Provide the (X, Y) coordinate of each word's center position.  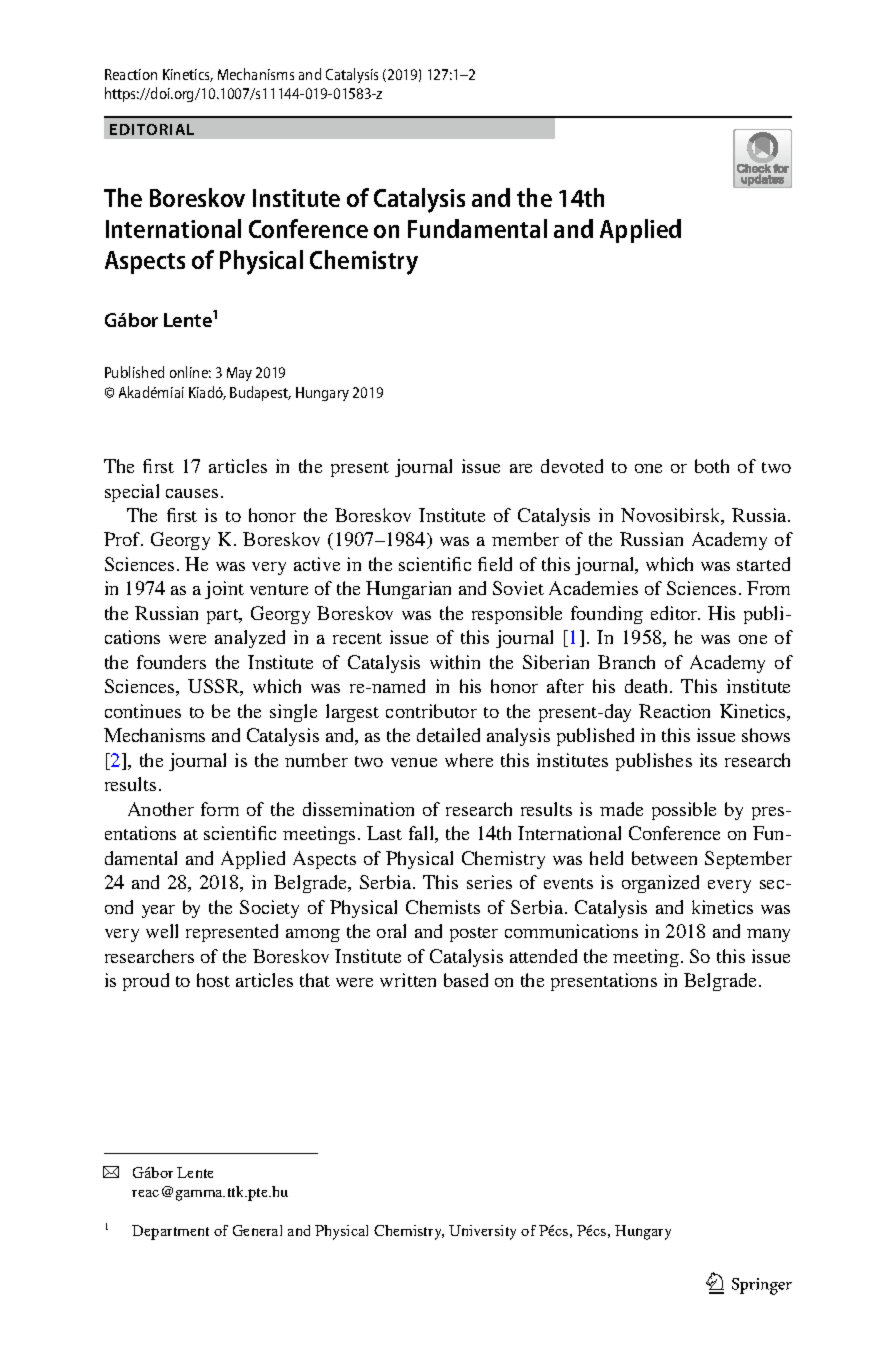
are (521, 468)
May (239, 374)
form (220, 809)
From (768, 588)
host (213, 980)
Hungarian (408, 590)
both (712, 466)
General (257, 1230)
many (768, 935)
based (466, 980)
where (469, 760)
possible (684, 811)
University (482, 1232)
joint (224, 590)
